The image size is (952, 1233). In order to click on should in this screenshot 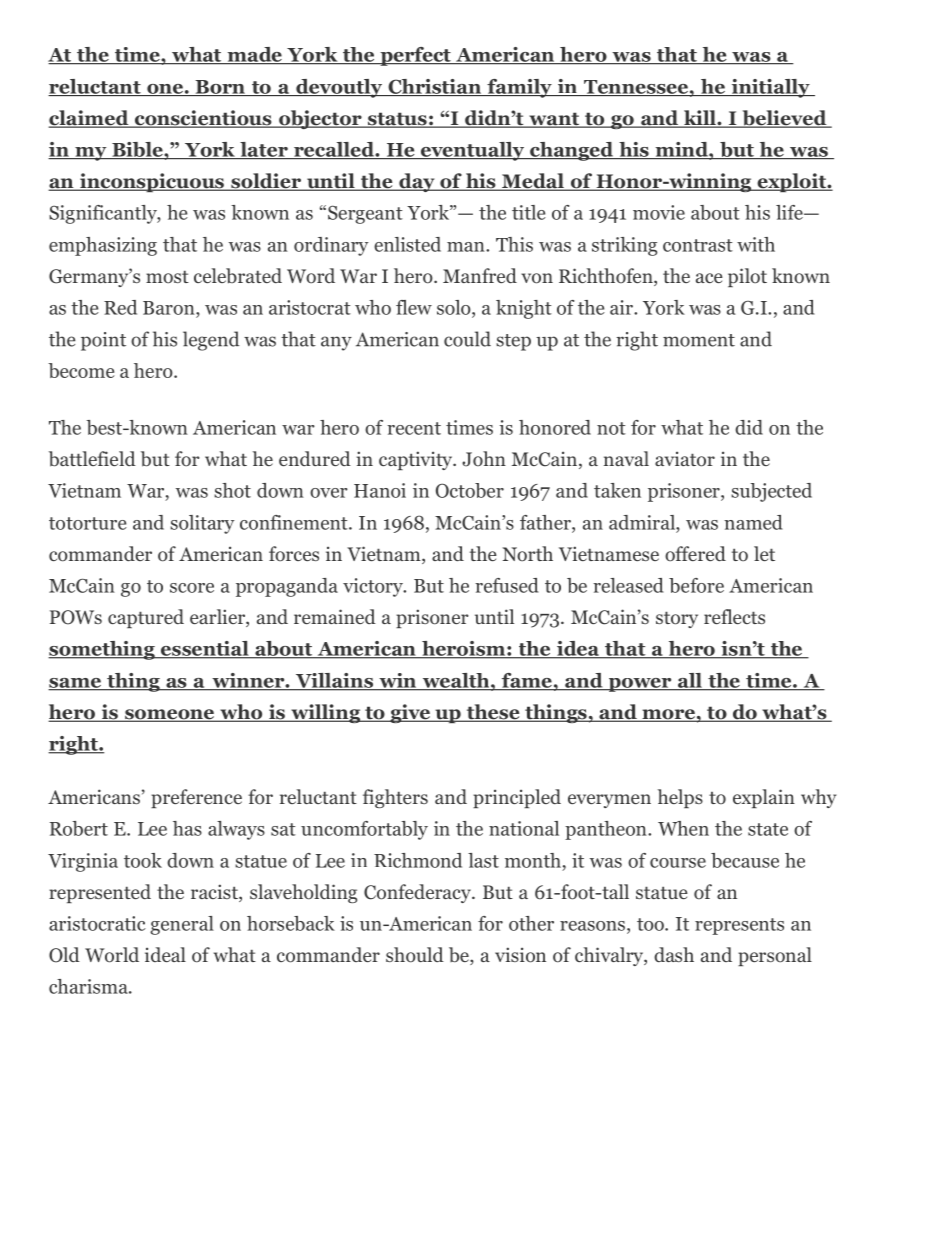, I will do `click(415, 955)`.
